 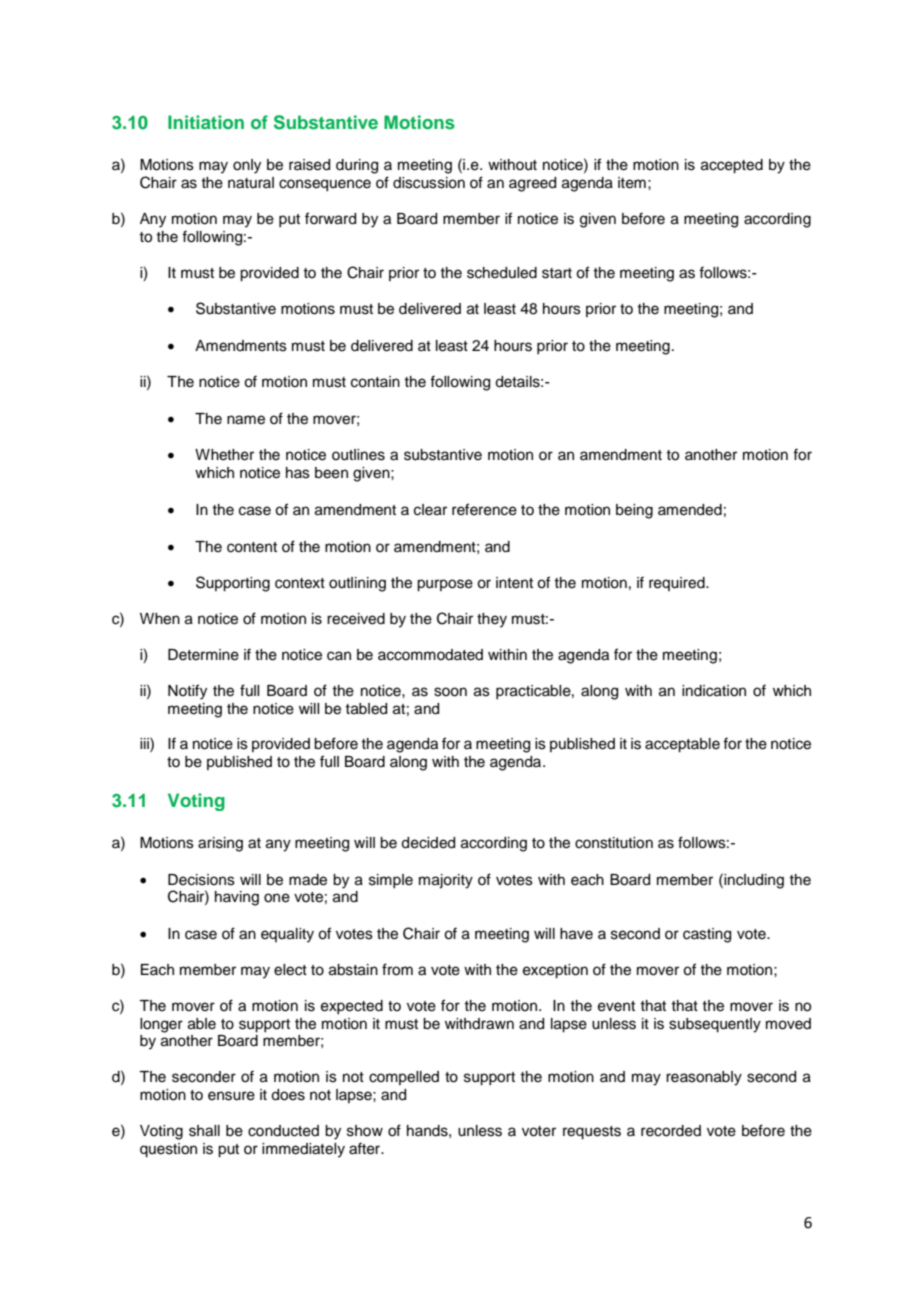 I want to click on Whether, so click(x=224, y=455).
